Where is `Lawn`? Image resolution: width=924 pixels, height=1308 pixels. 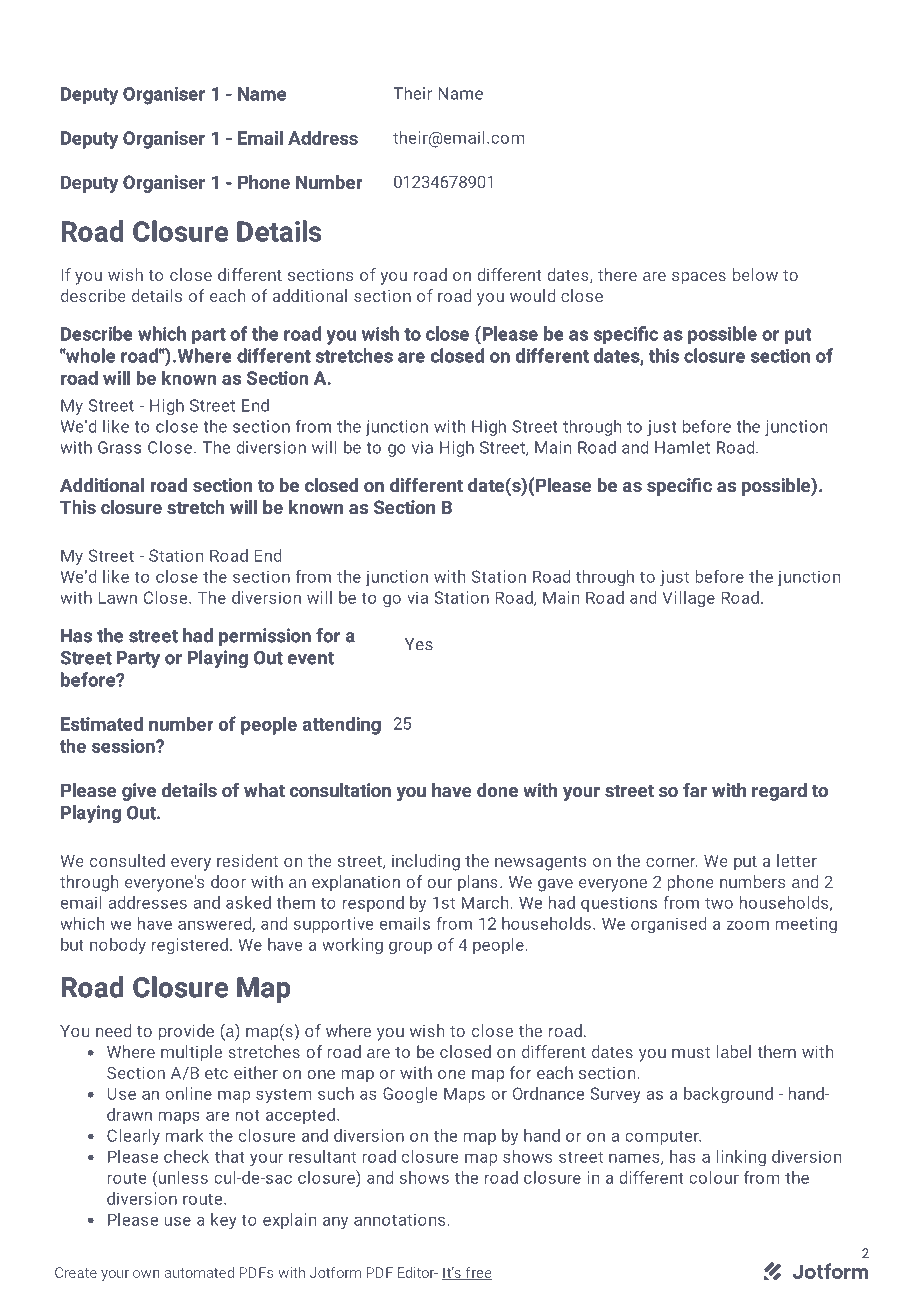
Lawn is located at coordinates (117, 597).
